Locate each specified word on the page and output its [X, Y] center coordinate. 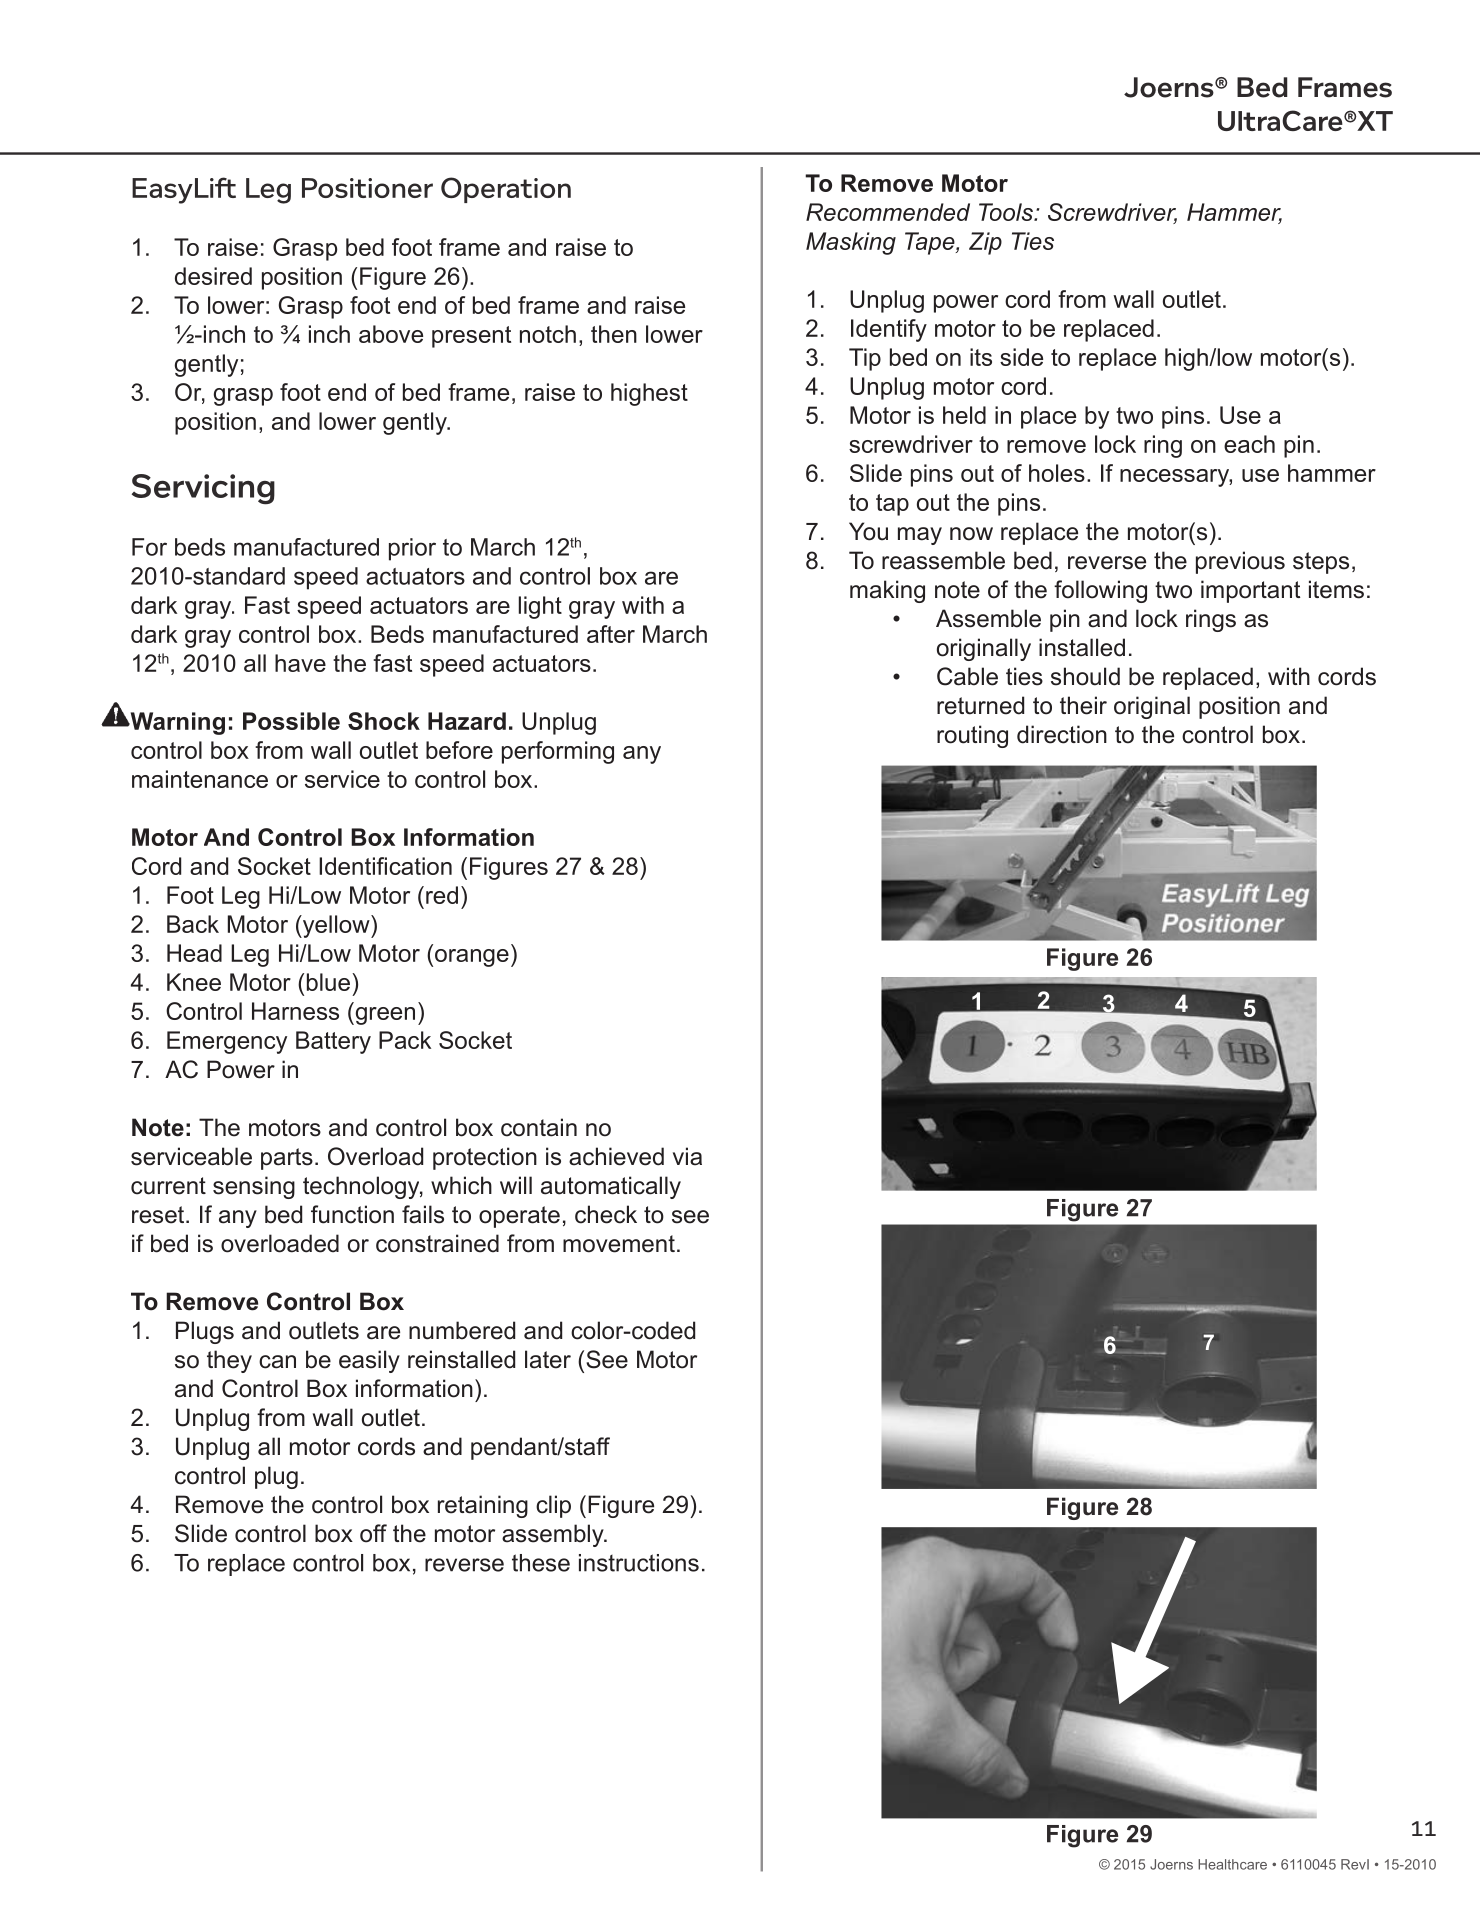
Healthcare [1232, 1864]
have [300, 663]
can [277, 1362]
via [687, 1156]
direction [1062, 734]
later [548, 1359]
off [373, 1533]
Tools [1007, 212]
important [1250, 591]
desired [213, 276]
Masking [851, 243]
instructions [639, 1563]
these [541, 1563]
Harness [295, 1011]
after [611, 634]
